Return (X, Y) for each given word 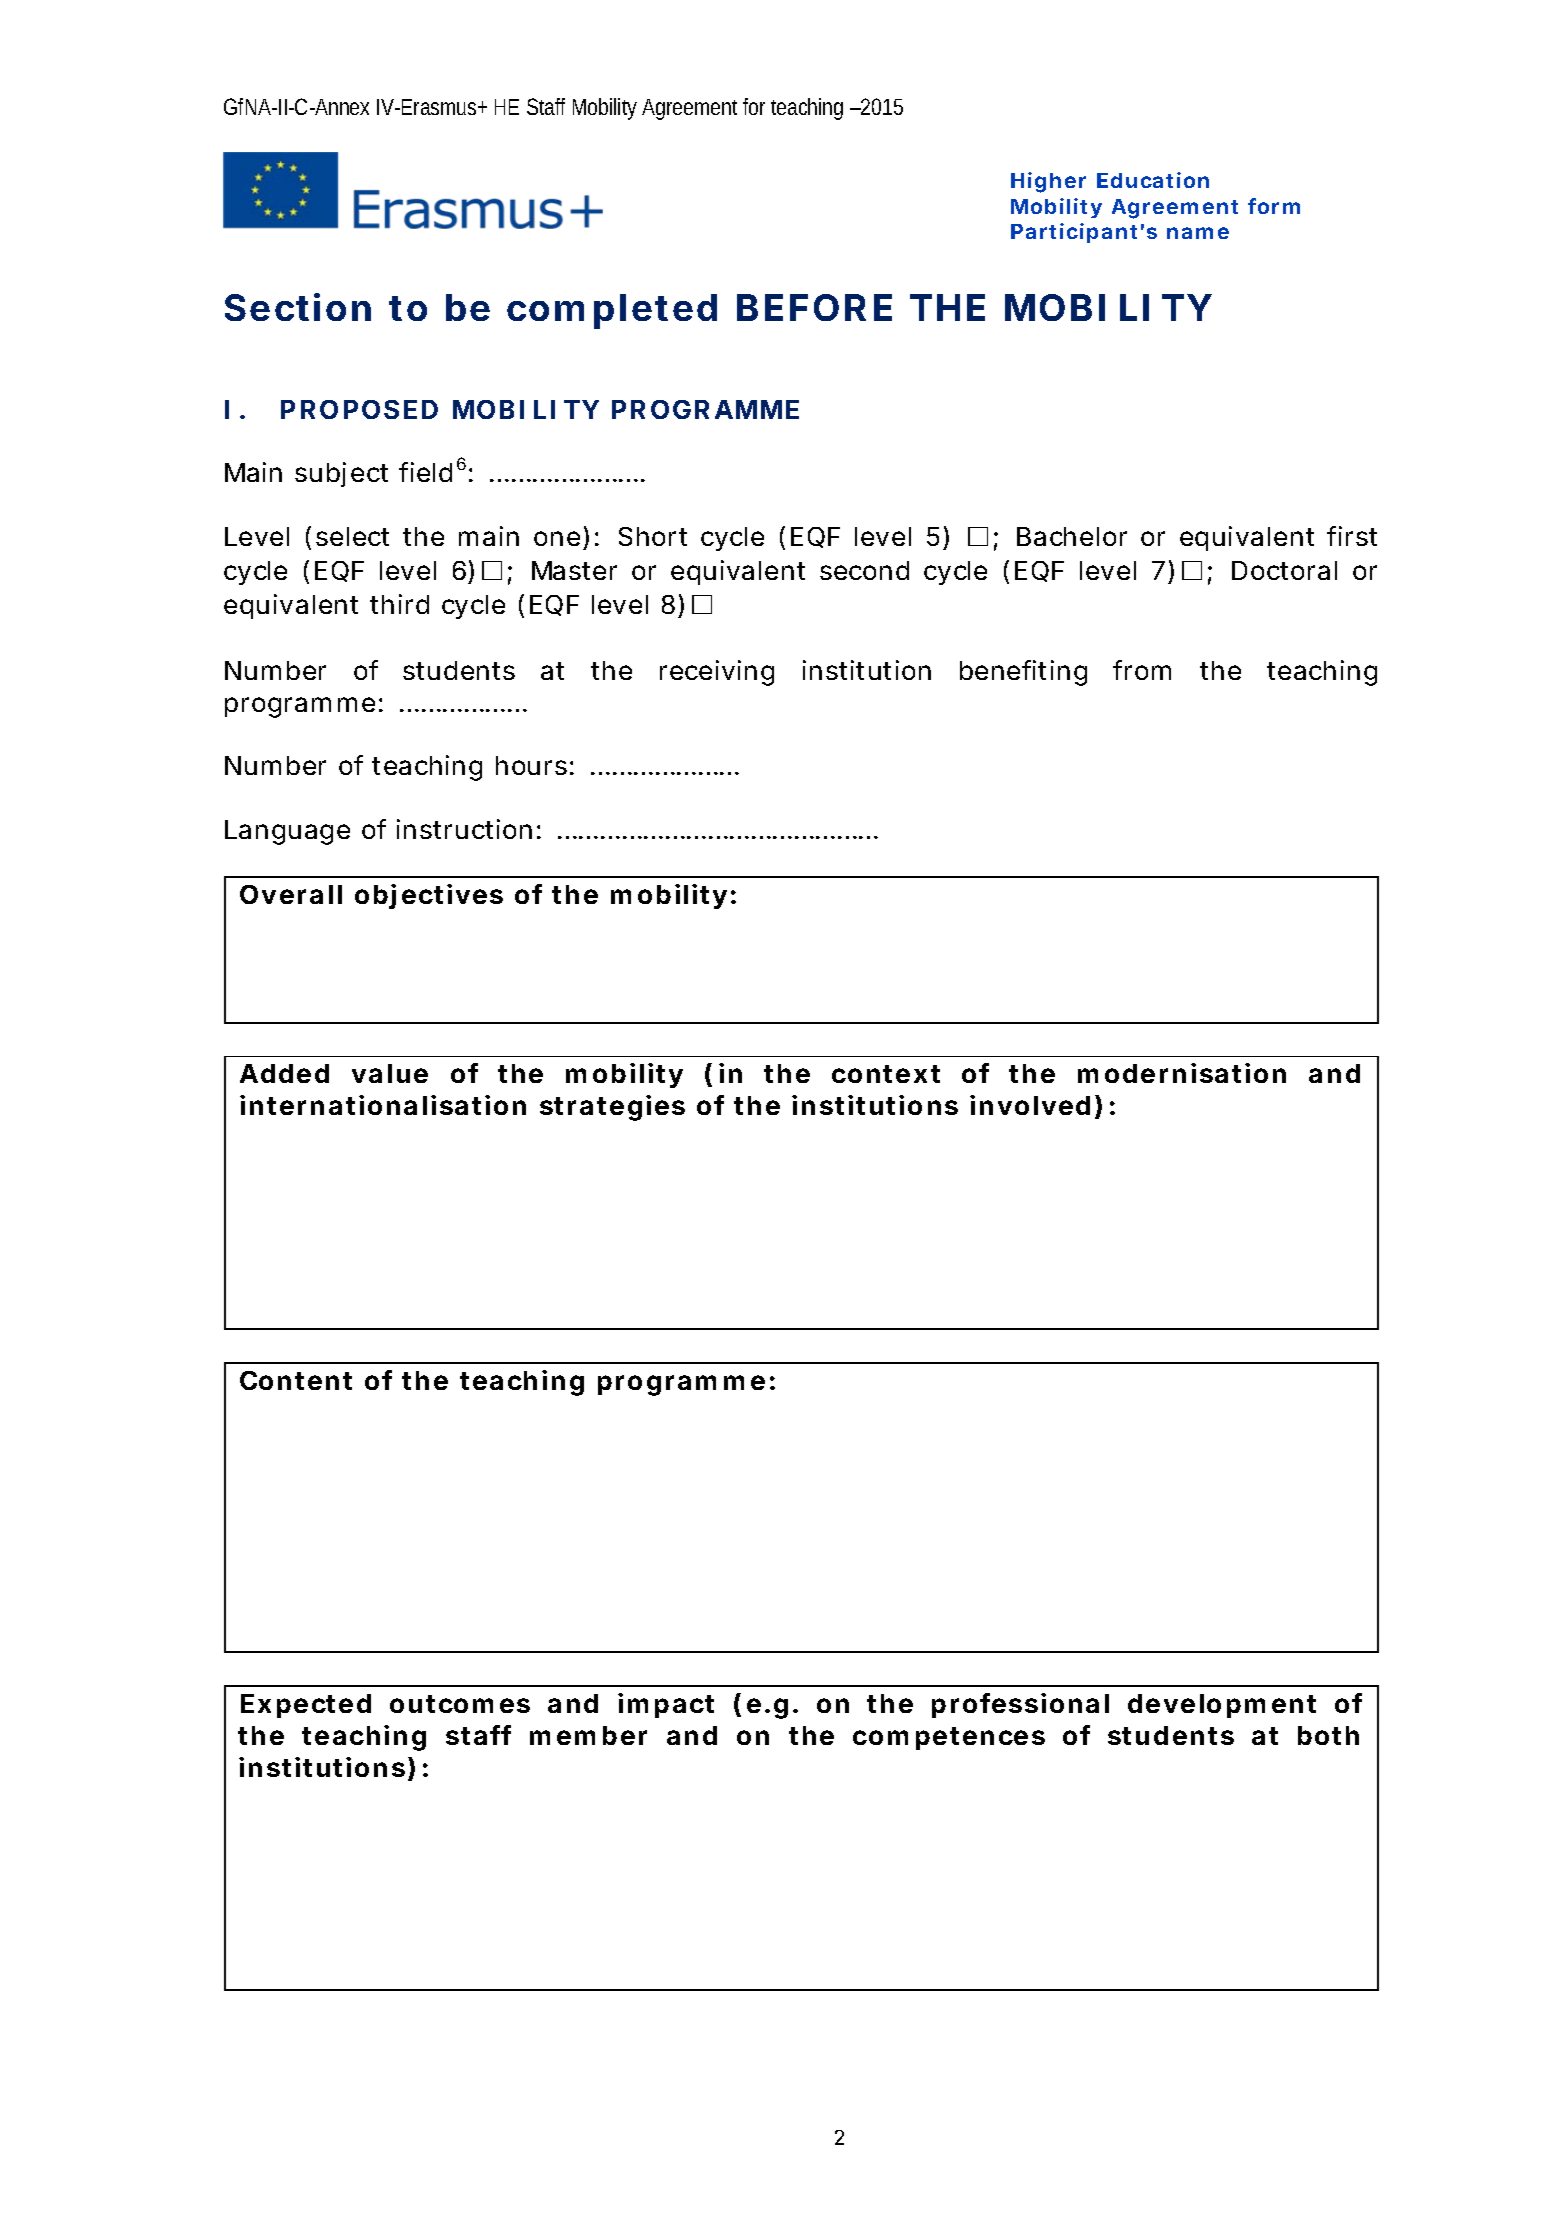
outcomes (460, 1704)
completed (612, 311)
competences (949, 1738)
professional (1020, 1705)
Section (298, 307)
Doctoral (1284, 570)
